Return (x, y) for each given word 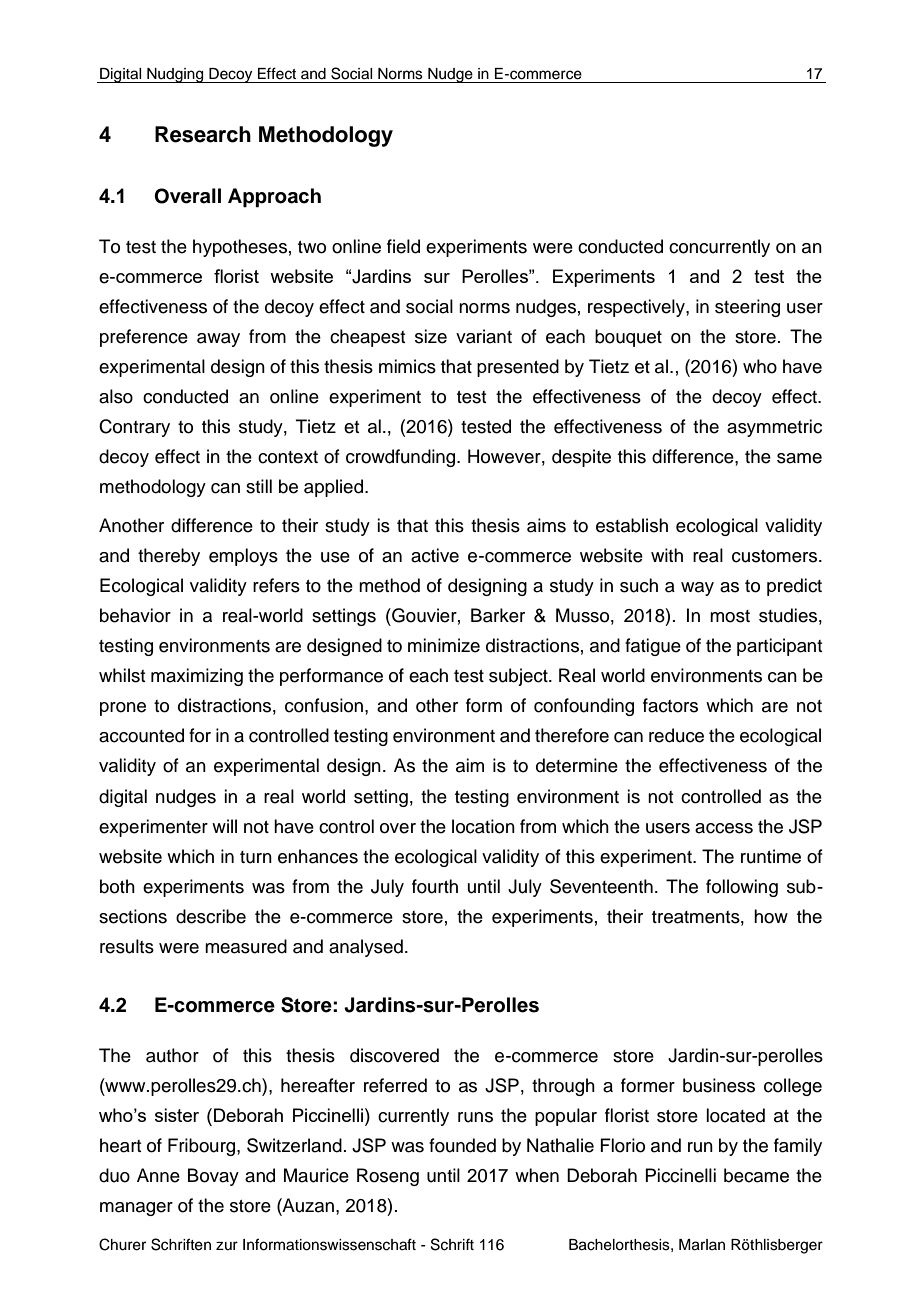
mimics (407, 366)
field (403, 246)
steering (747, 308)
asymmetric (774, 428)
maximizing (197, 677)
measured (246, 946)
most (730, 616)
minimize (444, 645)
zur (227, 1245)
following (742, 888)
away (218, 340)
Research (203, 134)
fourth (435, 886)
